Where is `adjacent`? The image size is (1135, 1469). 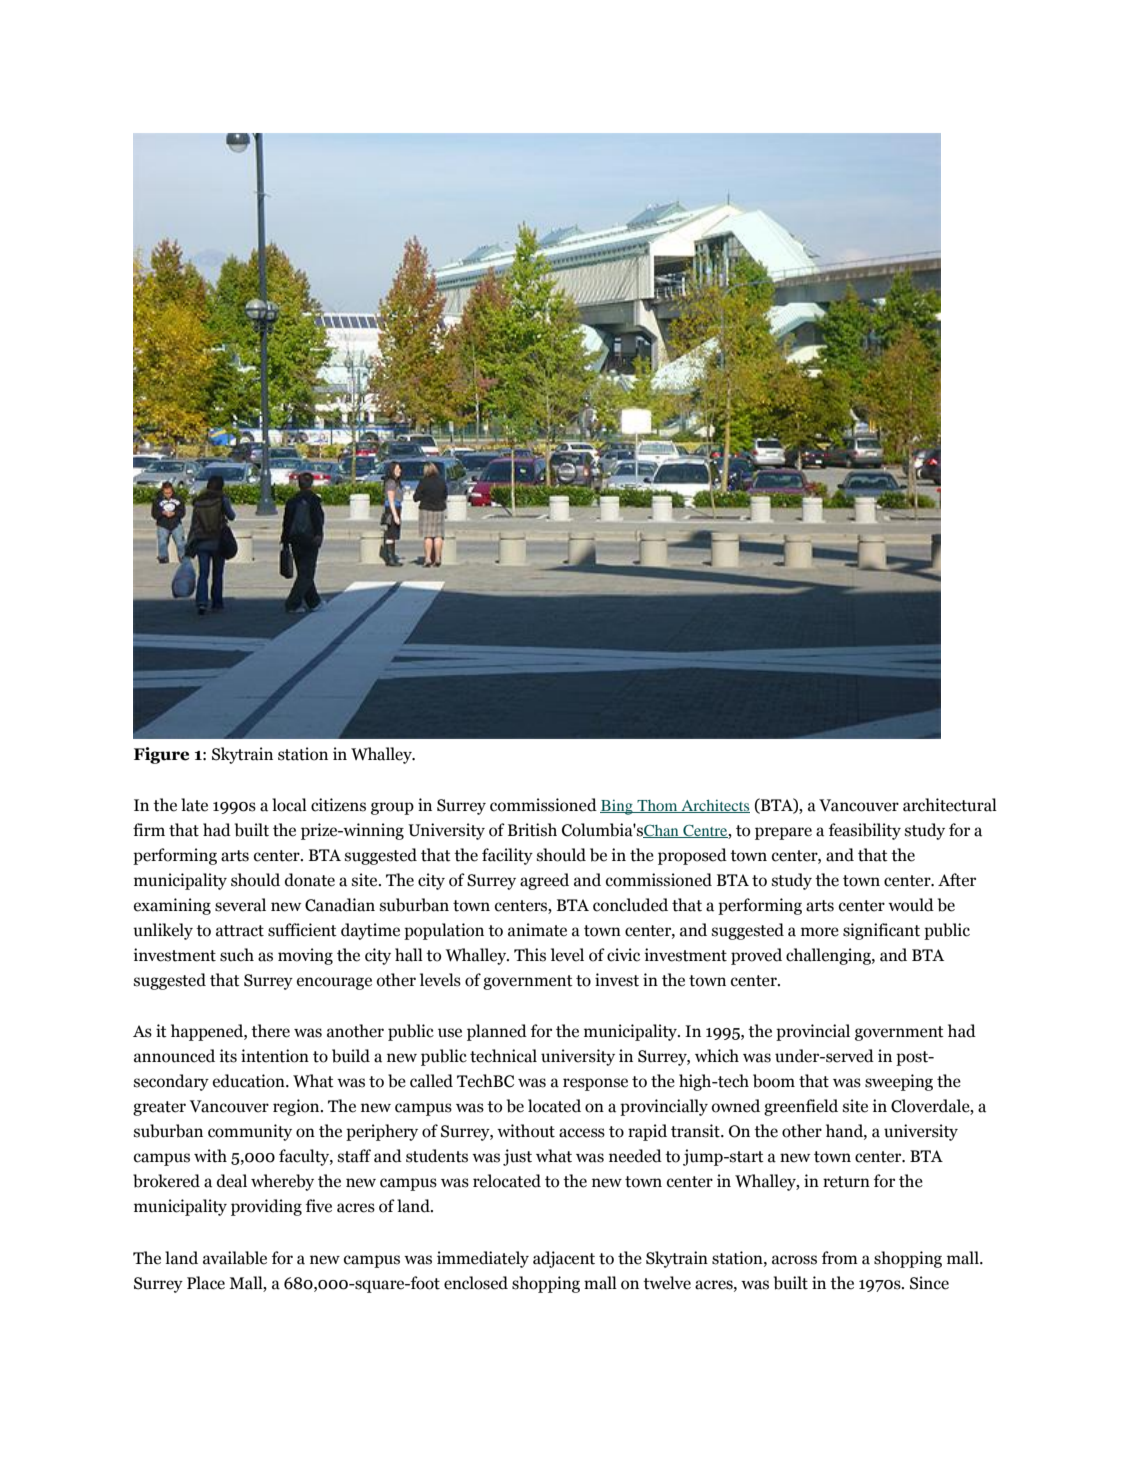
adjacent is located at coordinates (564, 1259).
